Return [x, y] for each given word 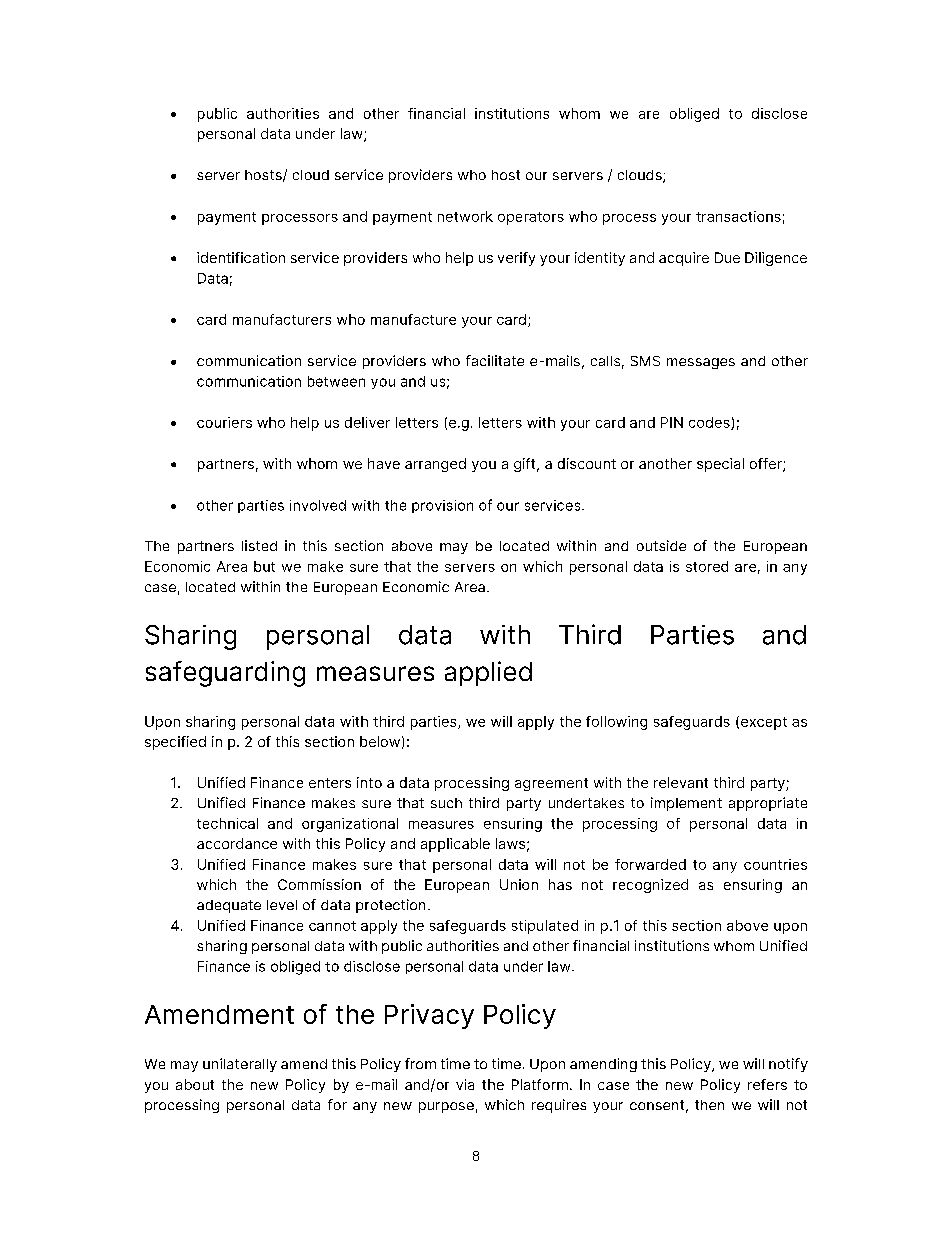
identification [241, 257]
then [709, 1105]
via [465, 1084]
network [465, 216]
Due [727, 257]
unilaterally [240, 1065]
